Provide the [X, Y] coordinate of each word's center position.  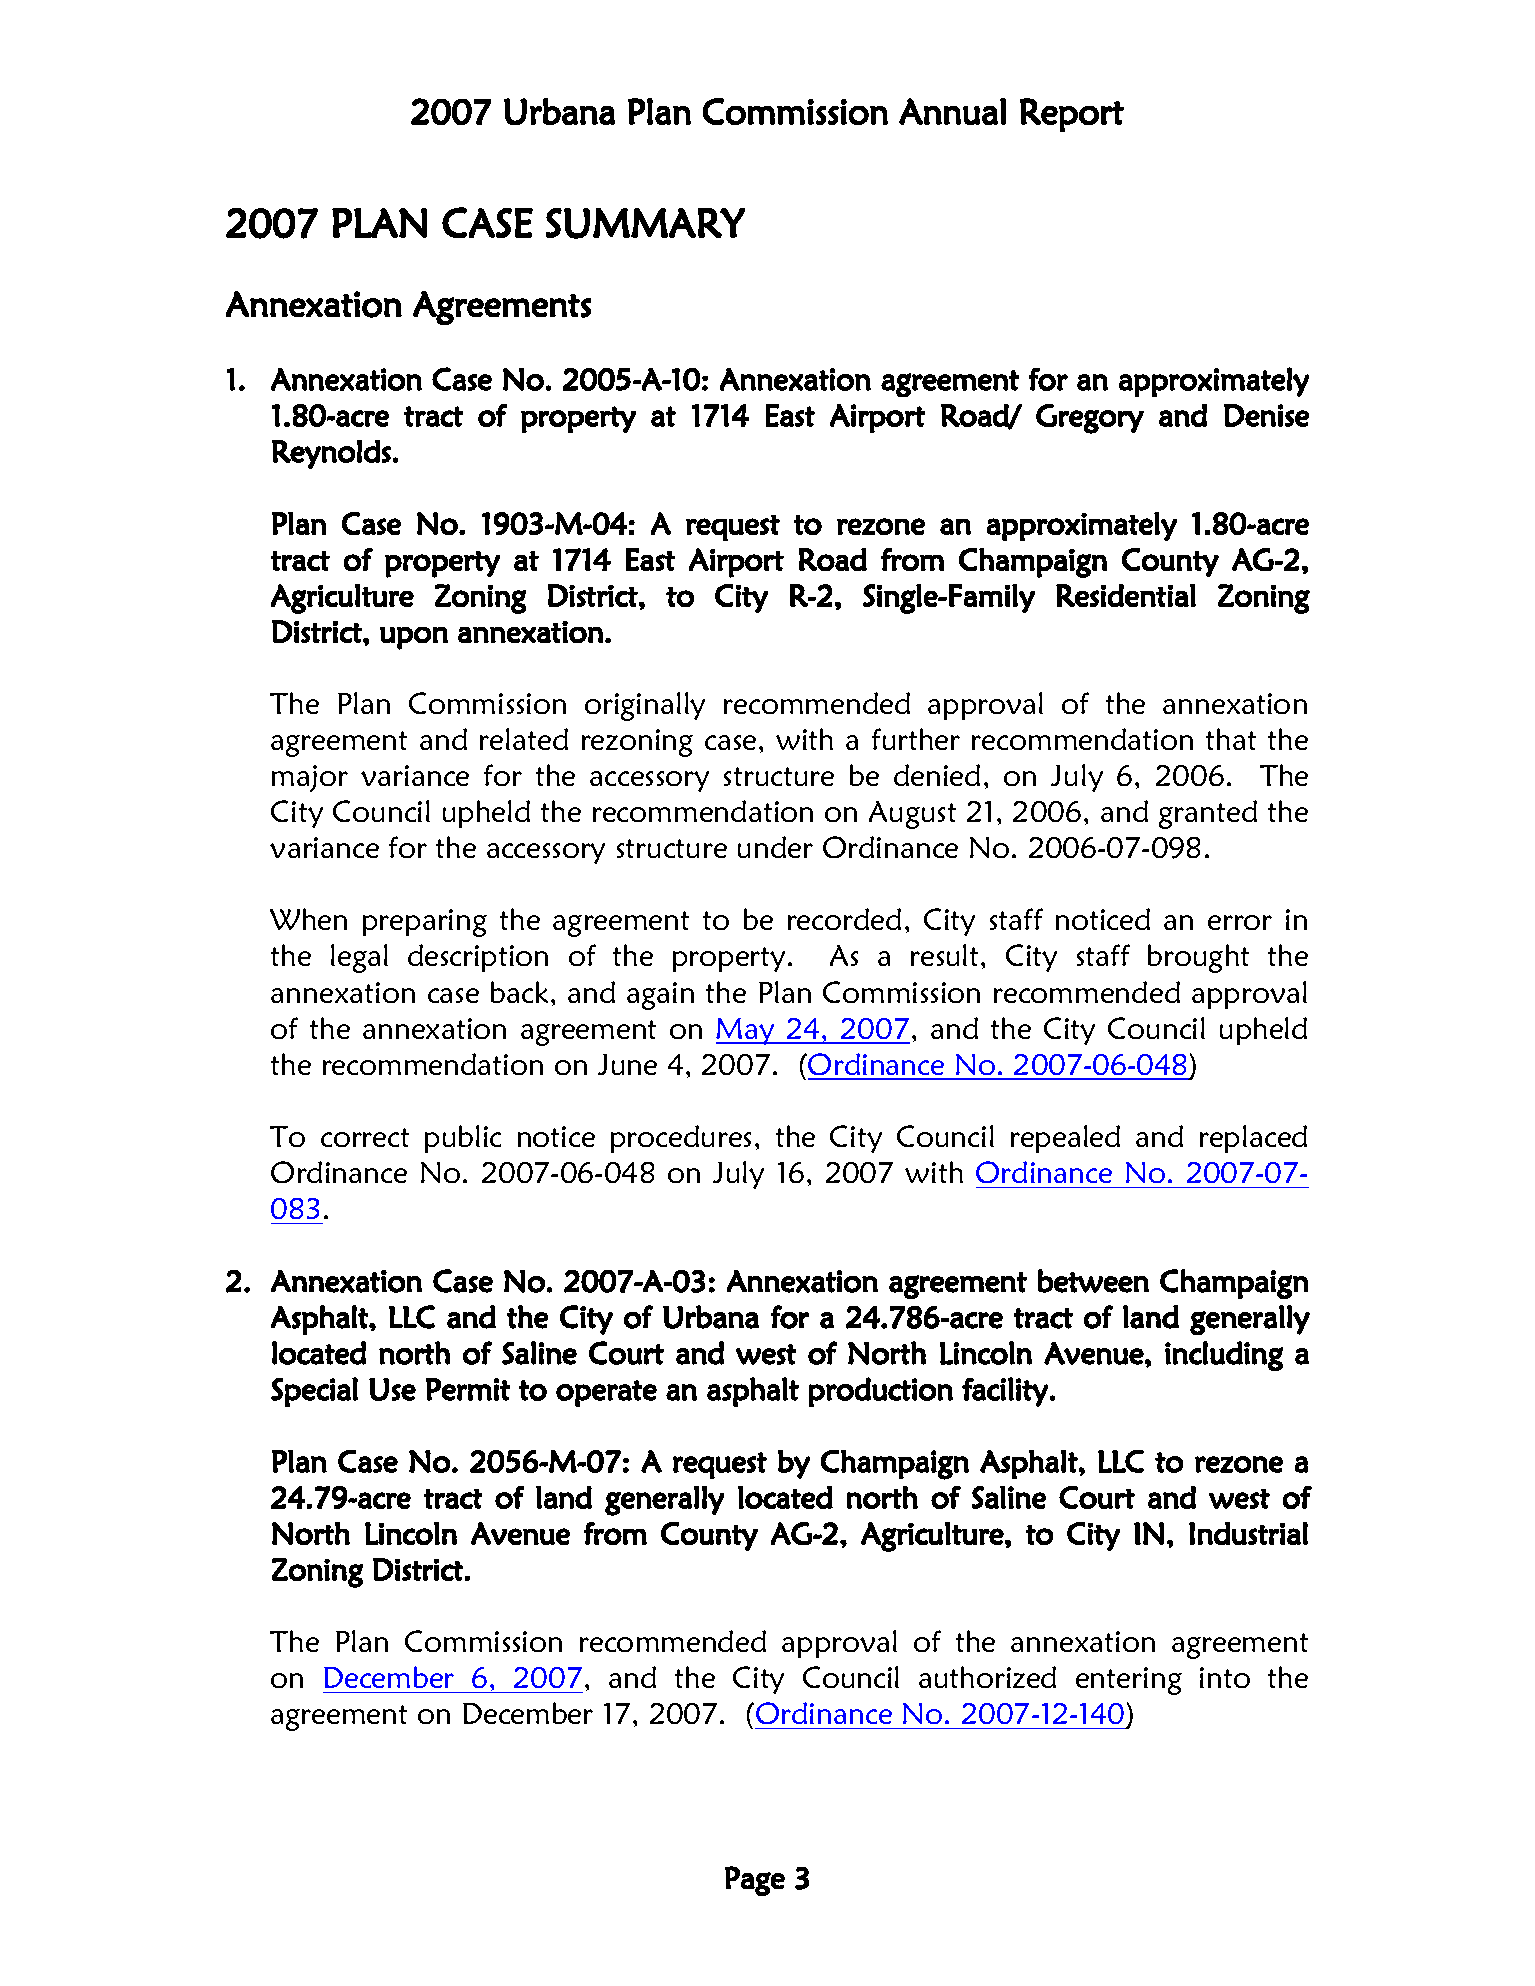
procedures [681, 1139]
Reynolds [331, 454]
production [881, 1392]
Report [1072, 115]
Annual [952, 111]
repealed [1065, 1139]
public [463, 1139]
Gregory [1090, 419]
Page [755, 1881]
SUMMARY [645, 223]
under [775, 847]
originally [645, 706]
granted [1208, 814]
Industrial [1248, 1533]
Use [392, 1389]
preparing [425, 923]
